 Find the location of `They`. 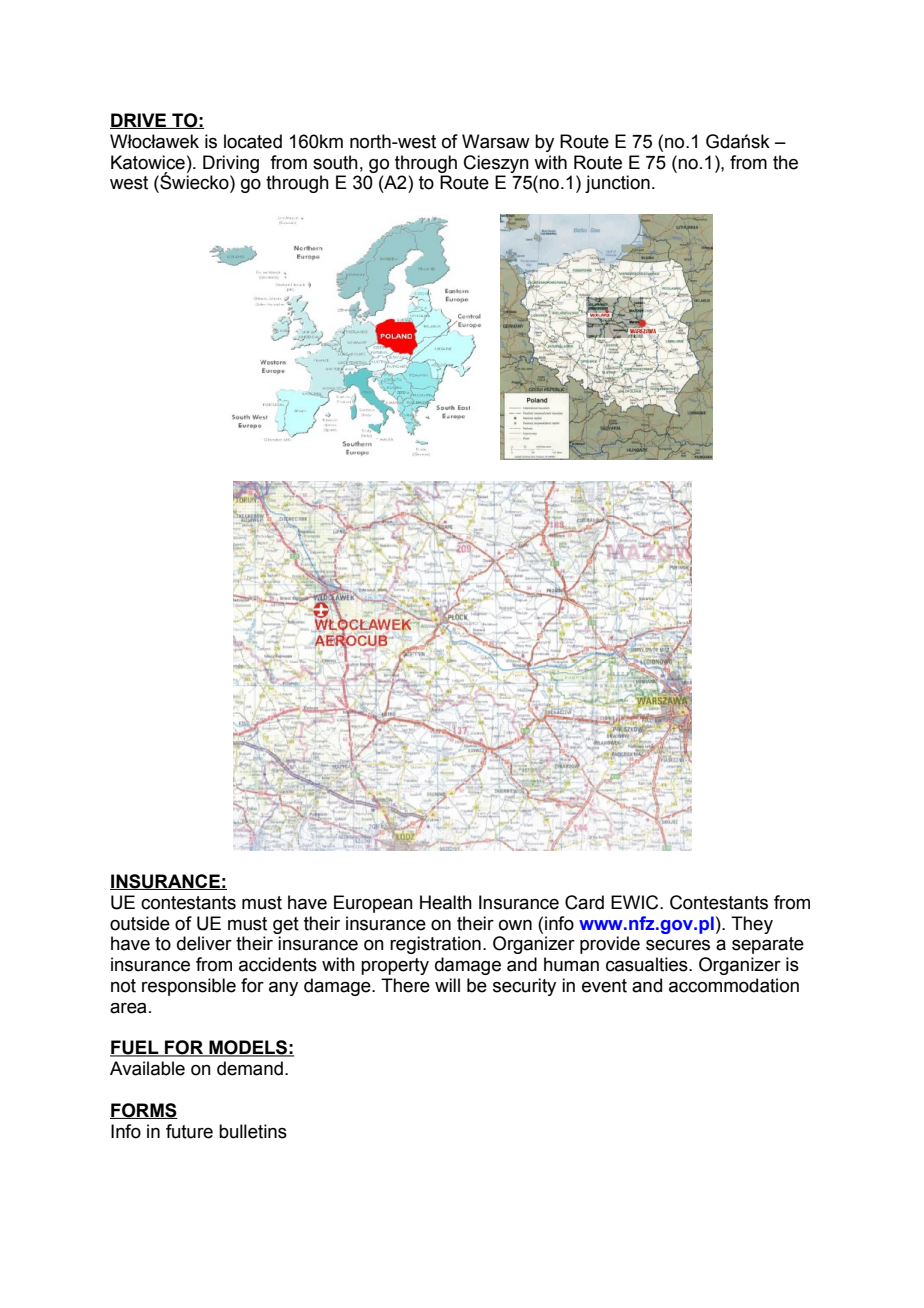

They is located at coordinates (752, 925).
